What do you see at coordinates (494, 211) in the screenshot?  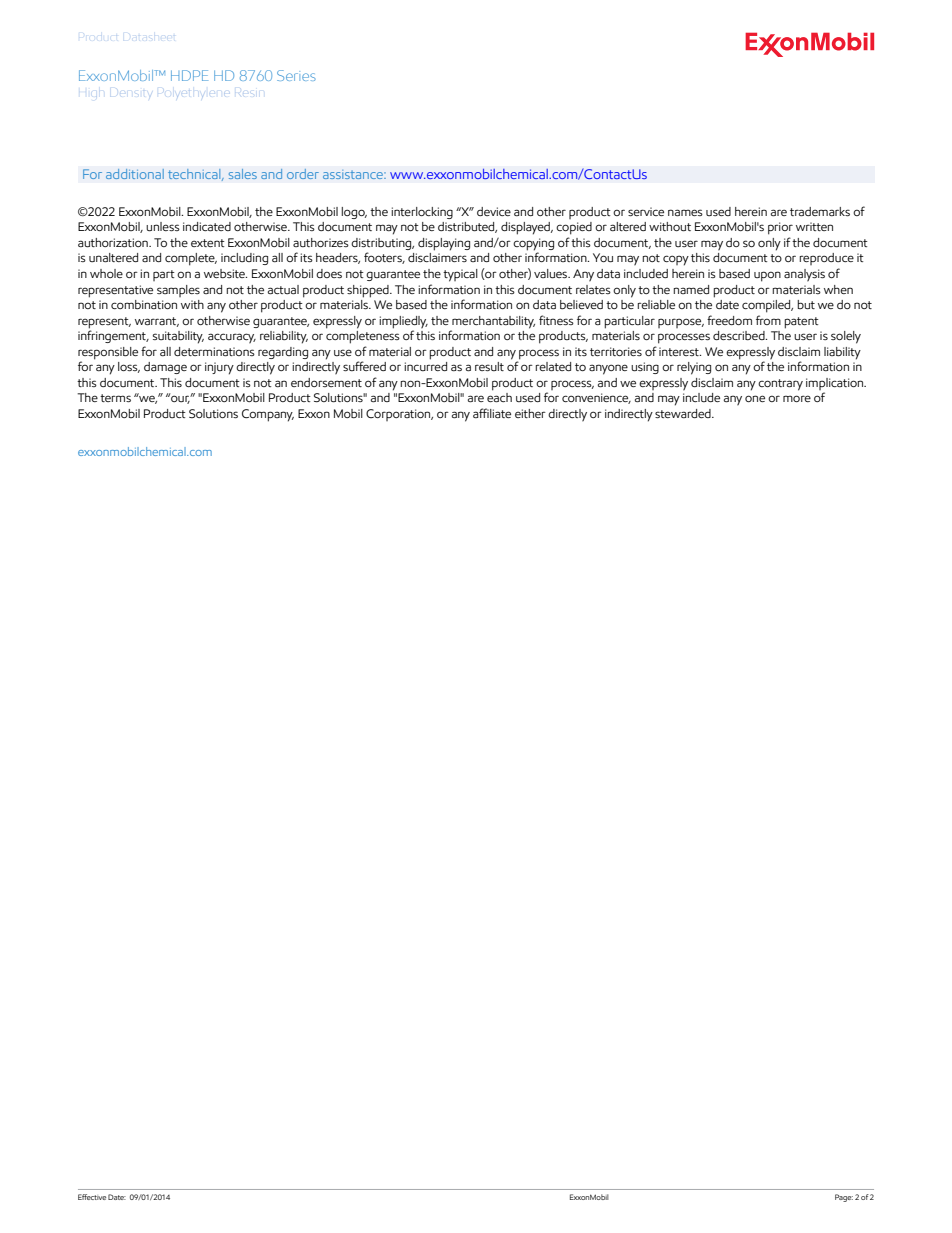 I see `device` at bounding box center [494, 211].
